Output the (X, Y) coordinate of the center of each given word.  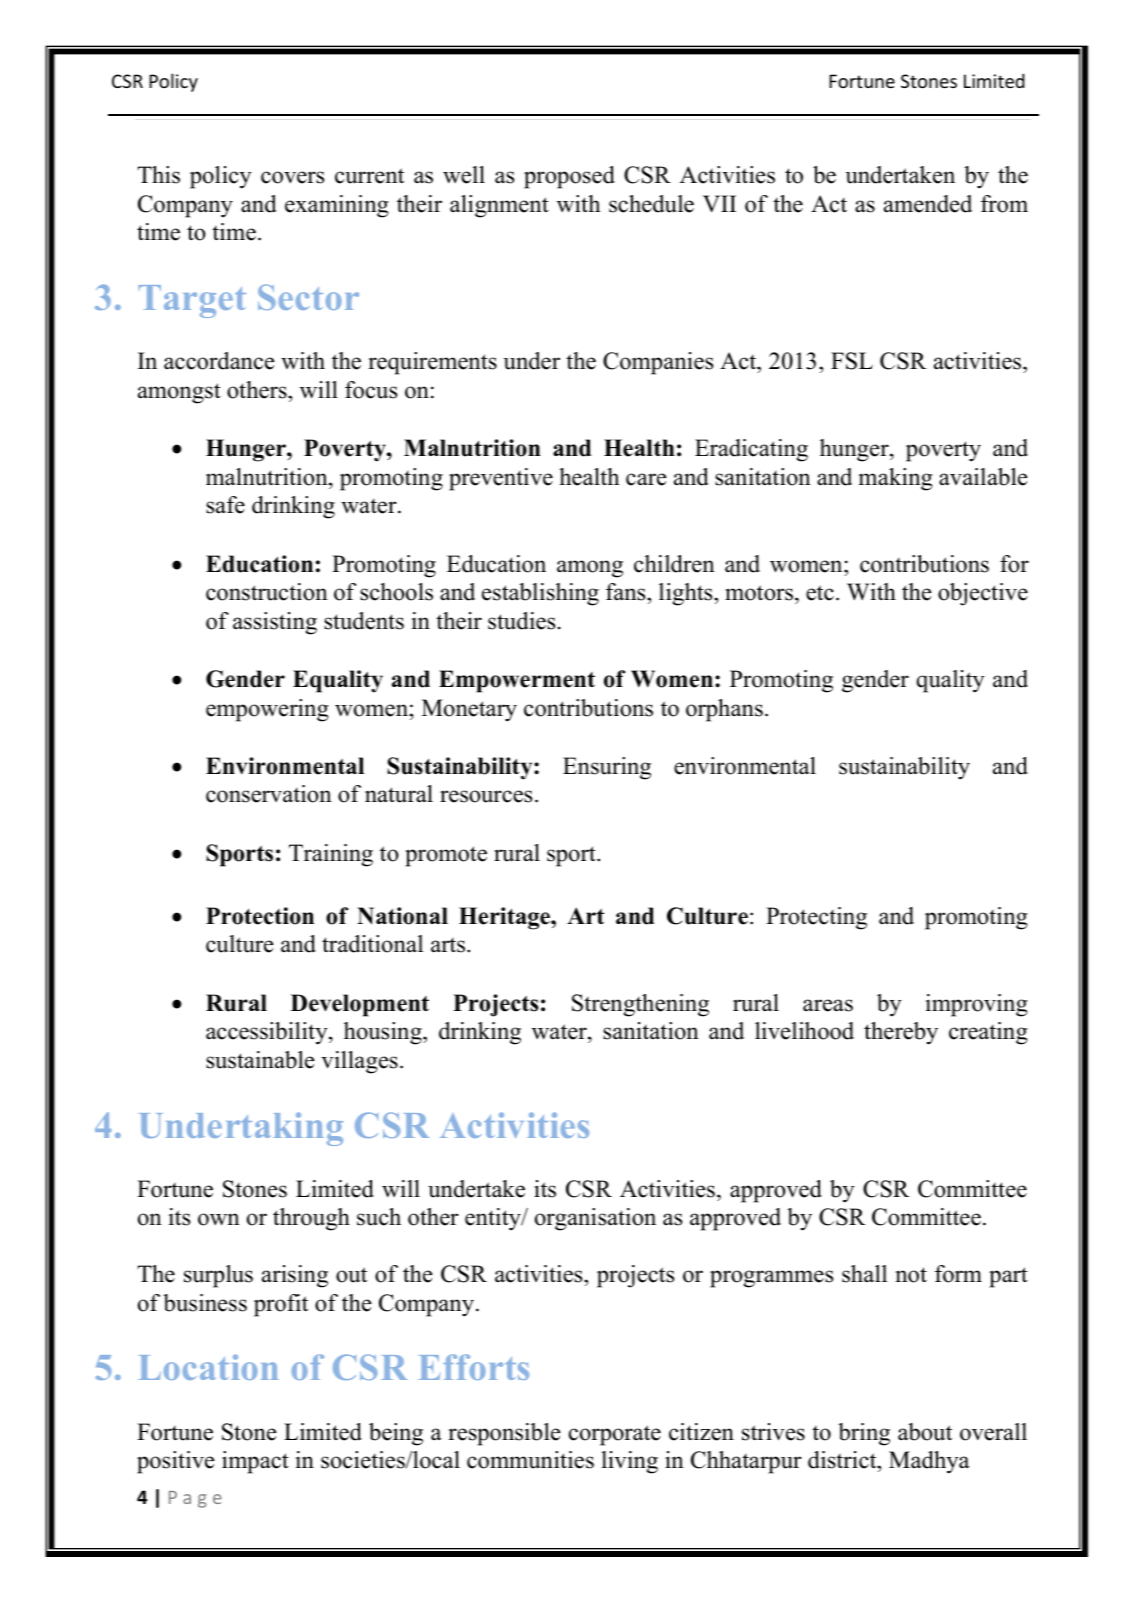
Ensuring (607, 768)
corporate (615, 1435)
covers (292, 177)
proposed (569, 177)
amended (928, 204)
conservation (269, 794)
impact (255, 1462)
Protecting (816, 918)
